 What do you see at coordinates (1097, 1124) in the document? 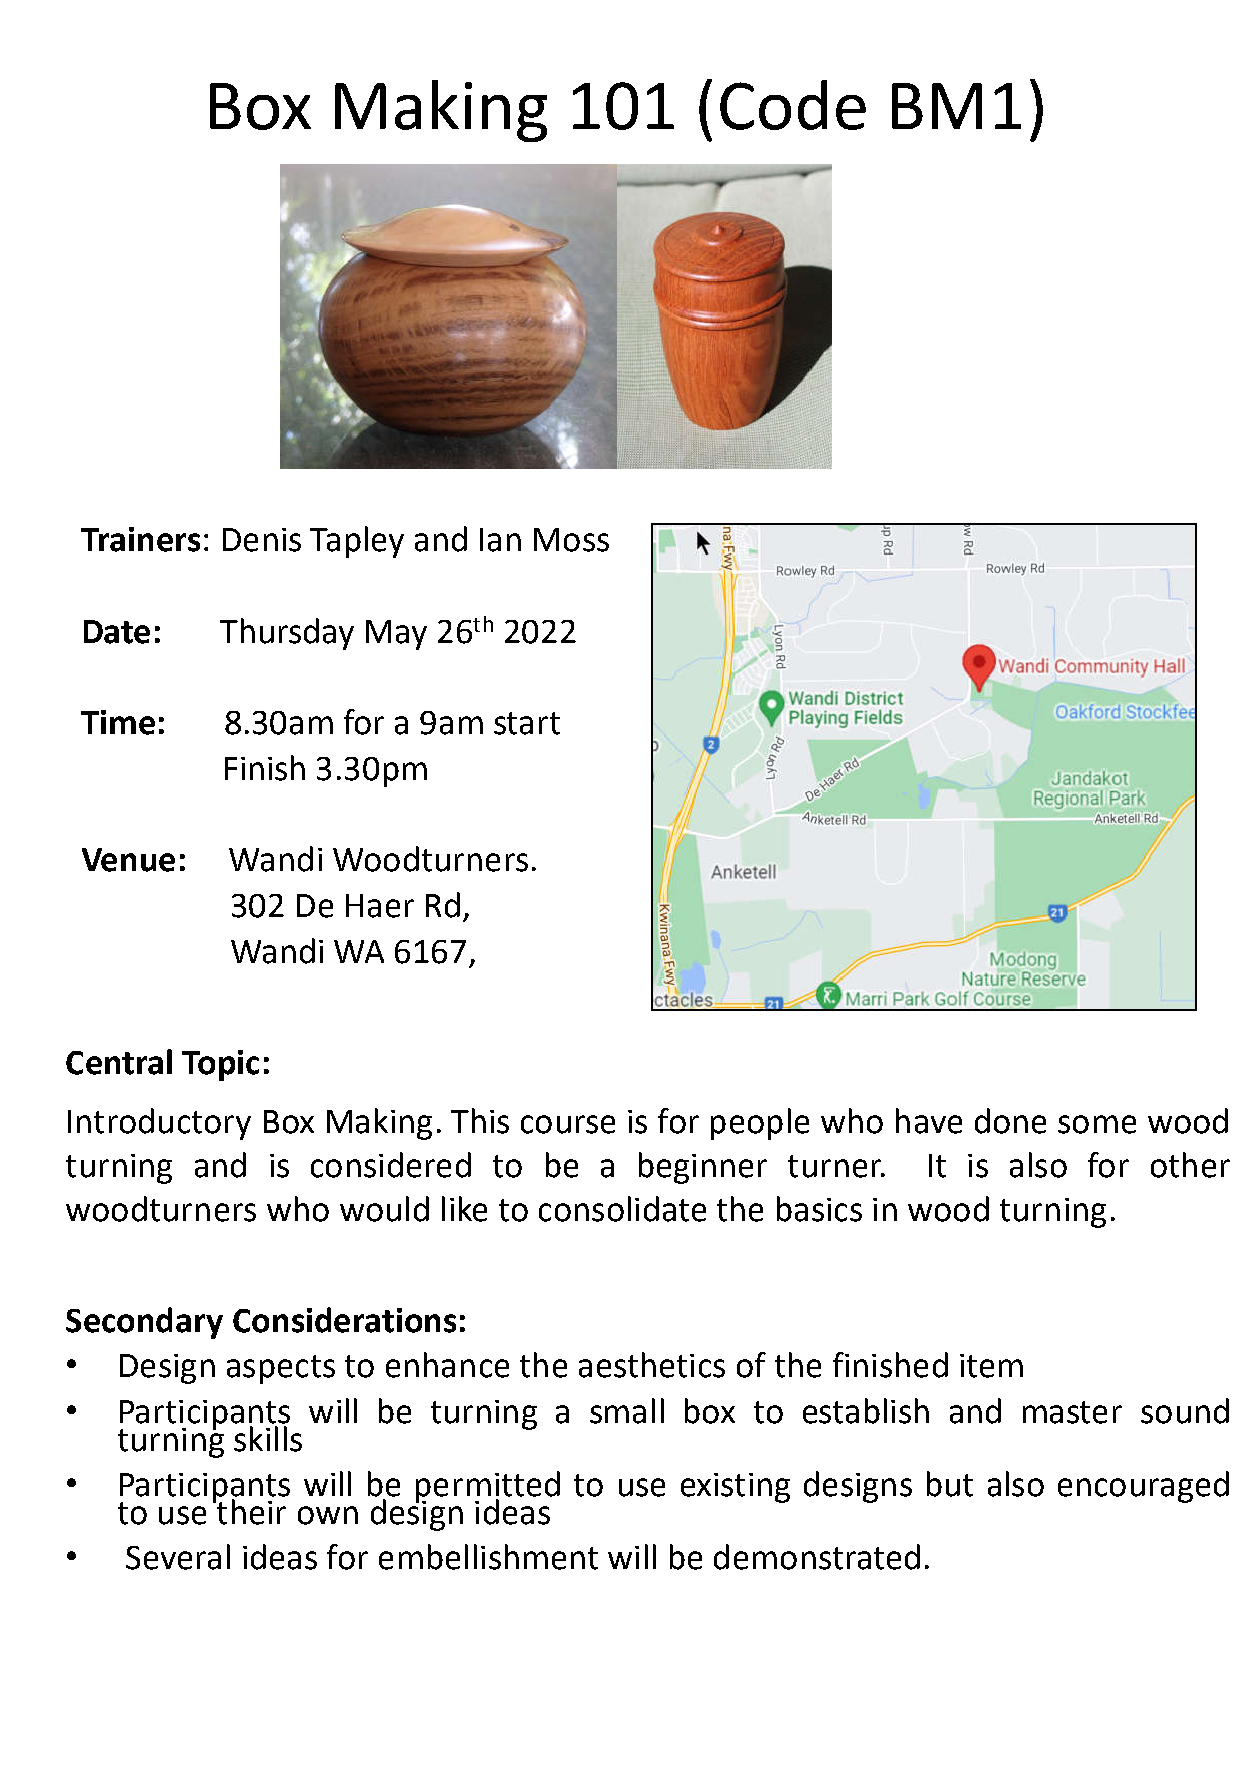
I see `some` at bounding box center [1097, 1124].
